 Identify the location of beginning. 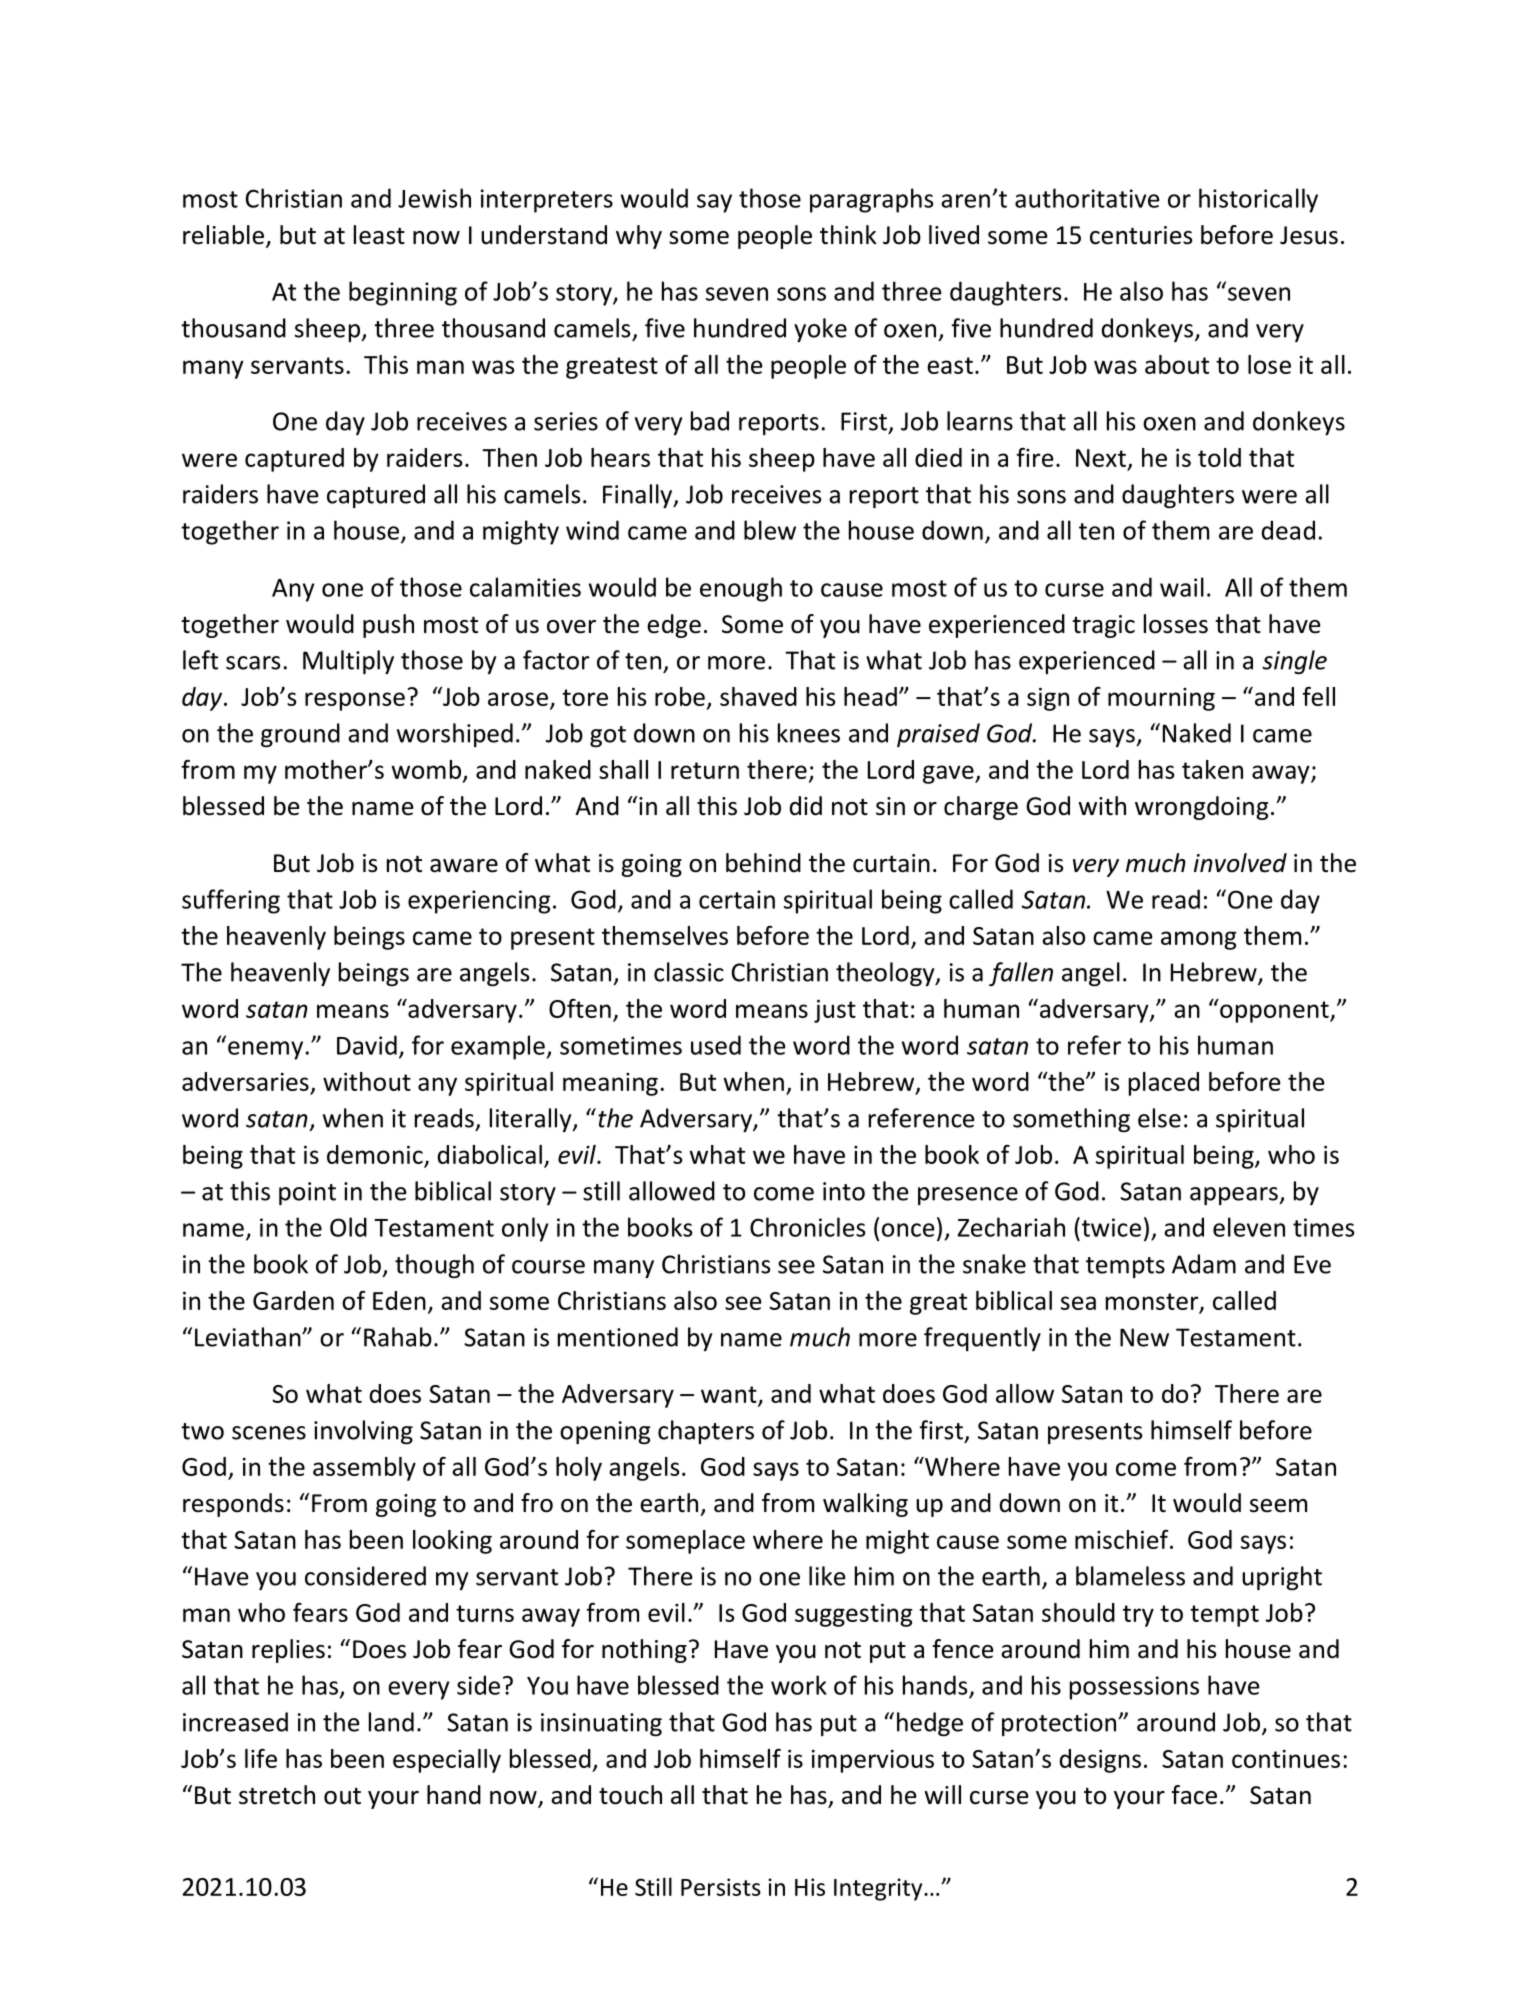
(403, 293).
